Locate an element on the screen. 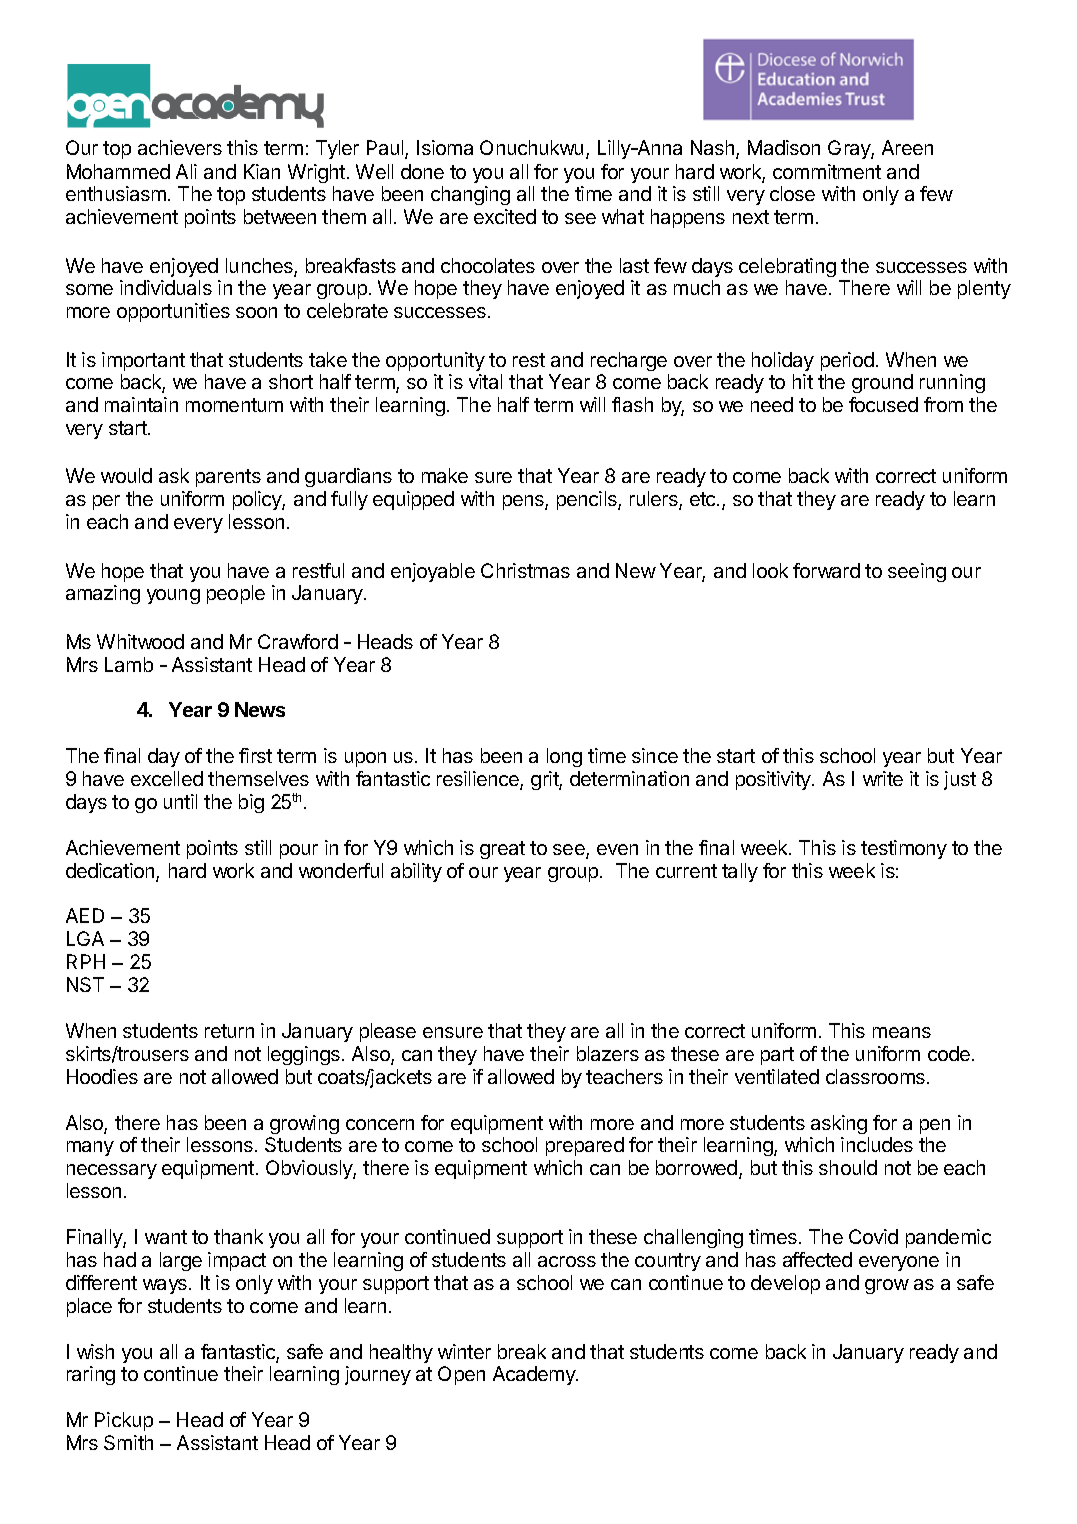  prepared is located at coordinates (585, 1146).
